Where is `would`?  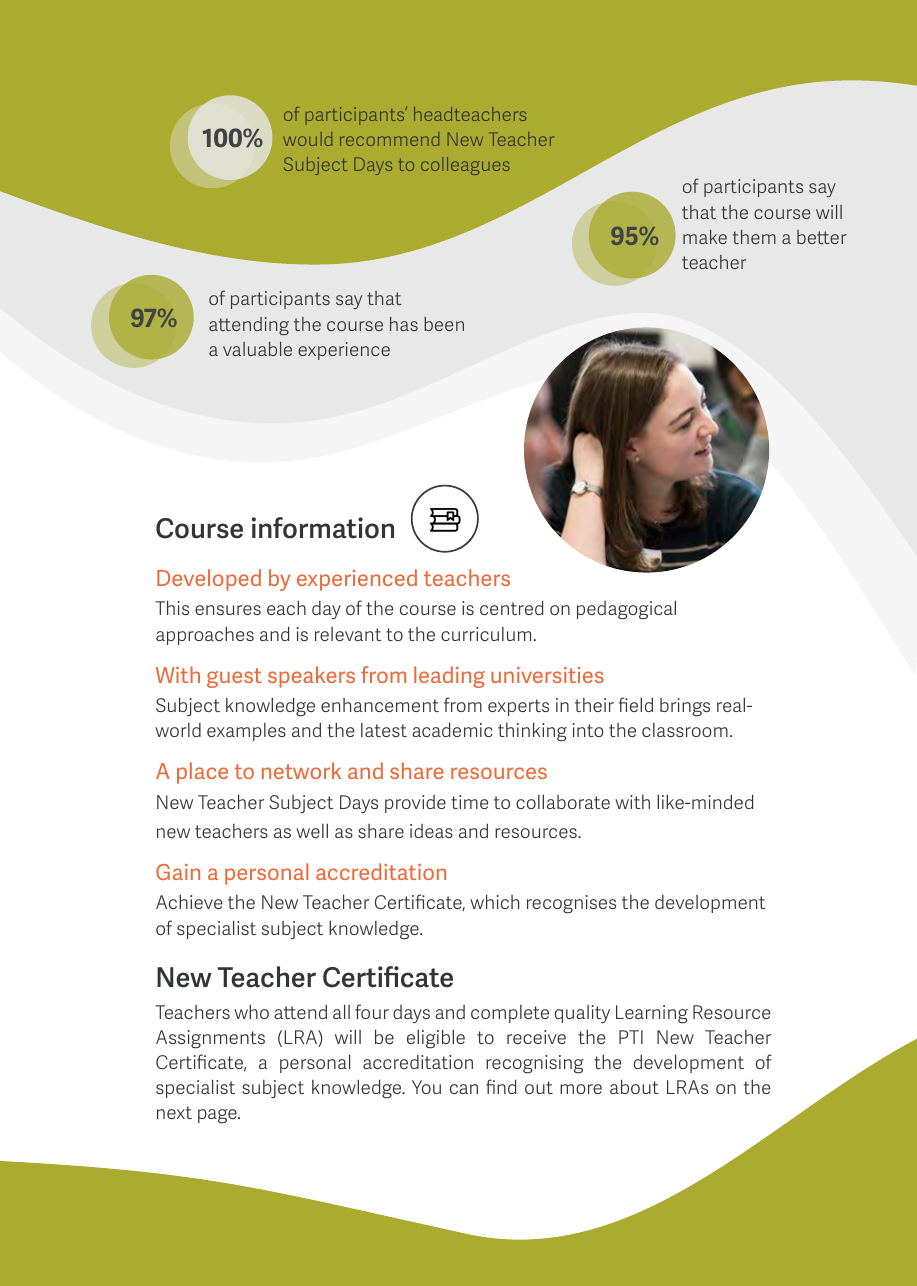
would is located at coordinates (307, 139).
